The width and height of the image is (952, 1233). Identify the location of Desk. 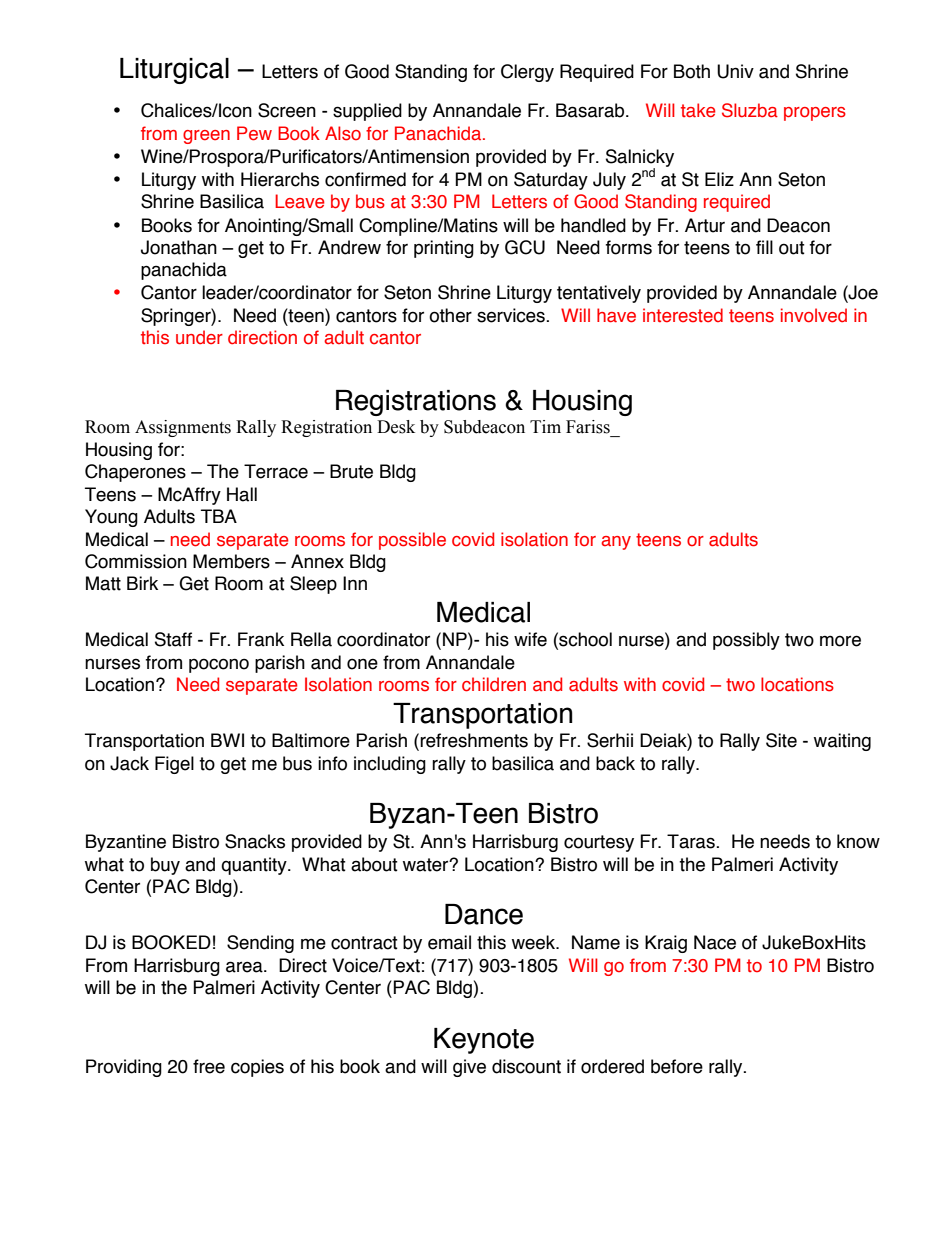
(396, 427).
